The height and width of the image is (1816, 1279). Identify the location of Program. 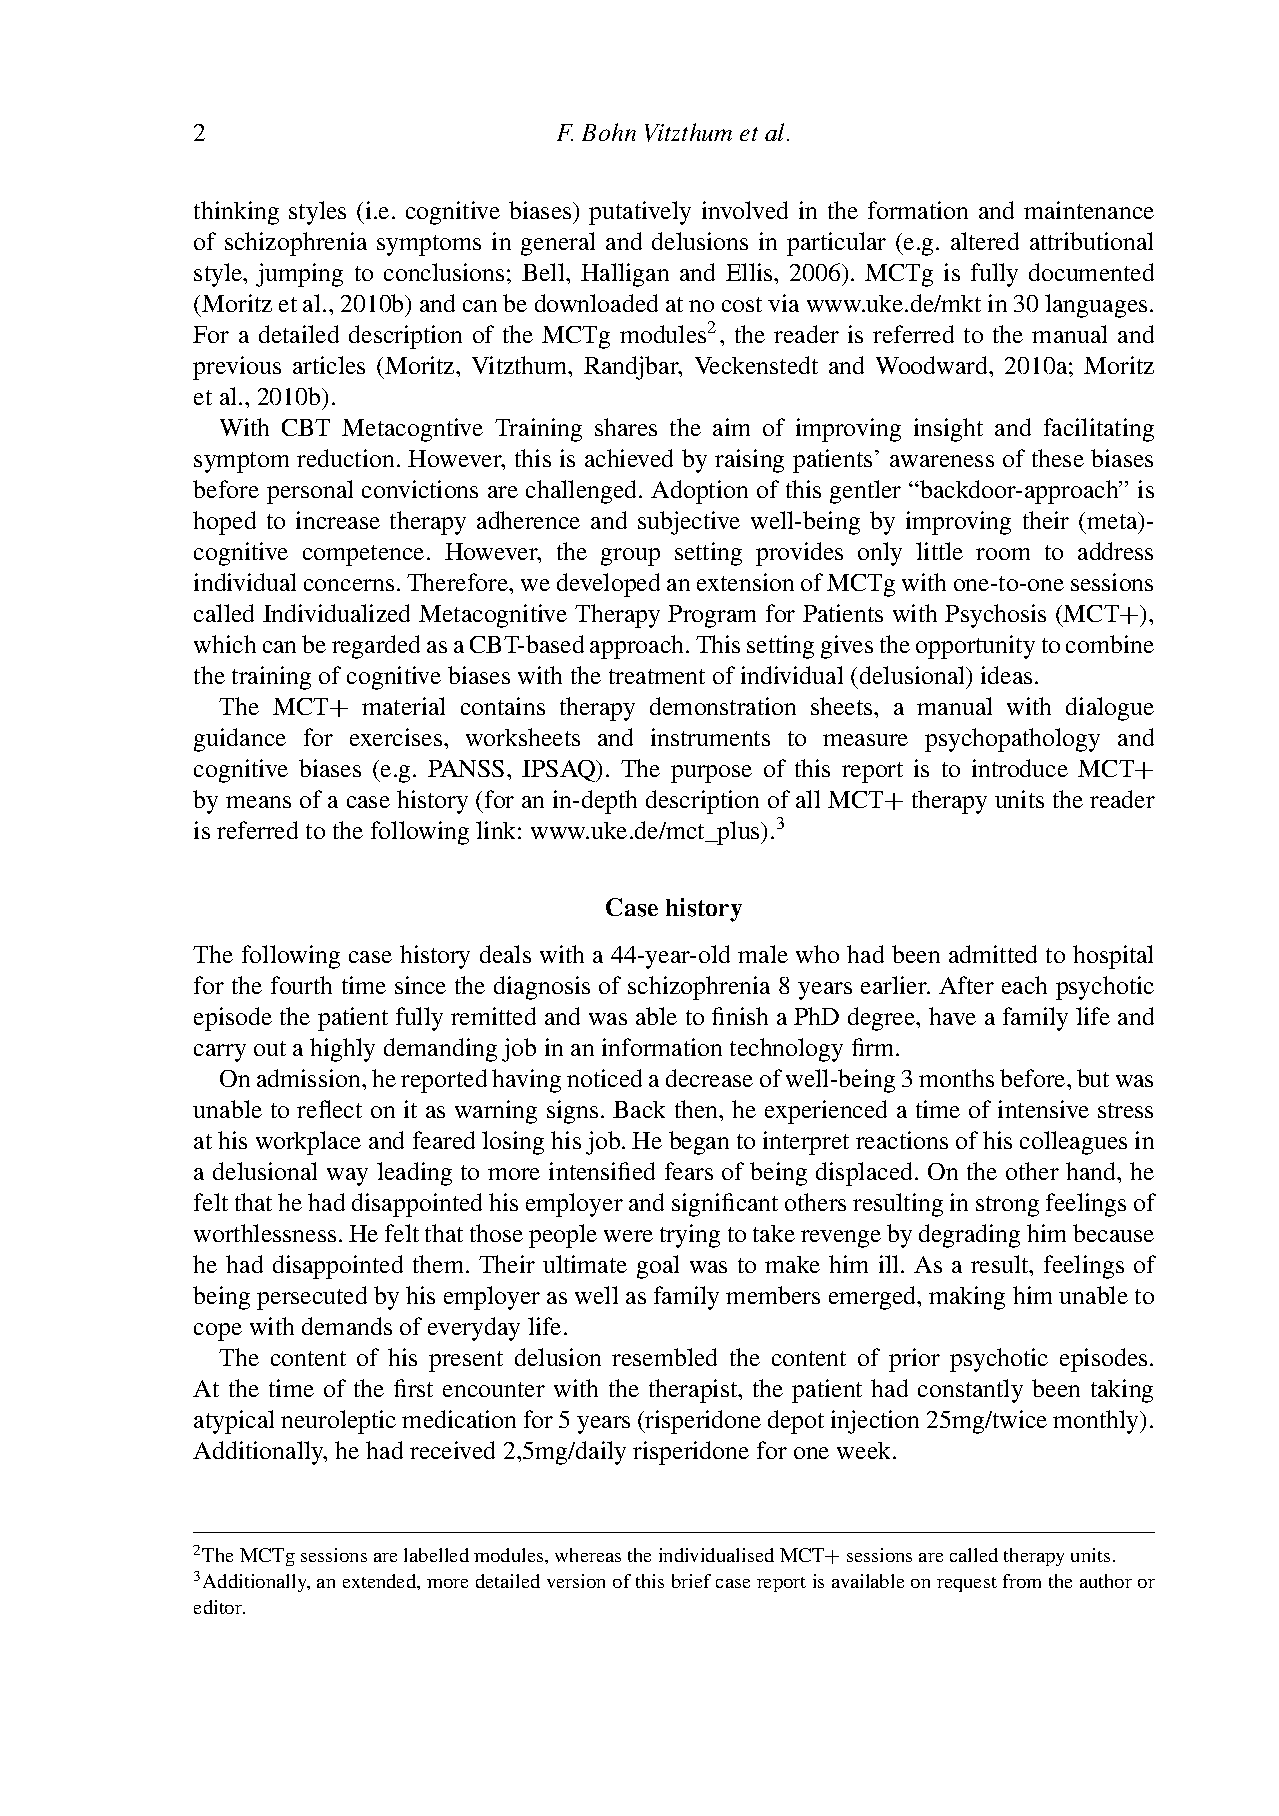
(712, 616).
